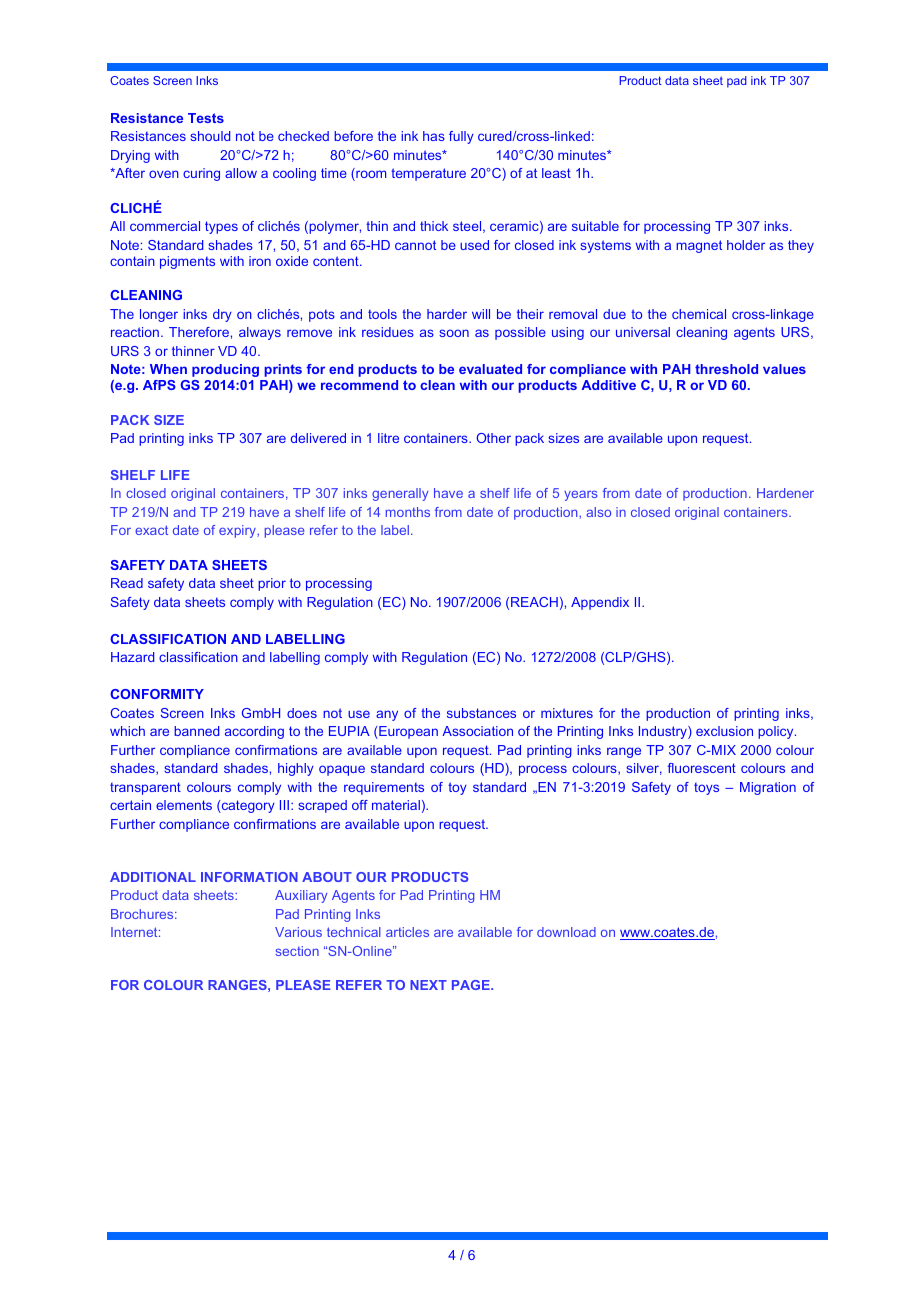  I want to click on fully, so click(461, 137).
